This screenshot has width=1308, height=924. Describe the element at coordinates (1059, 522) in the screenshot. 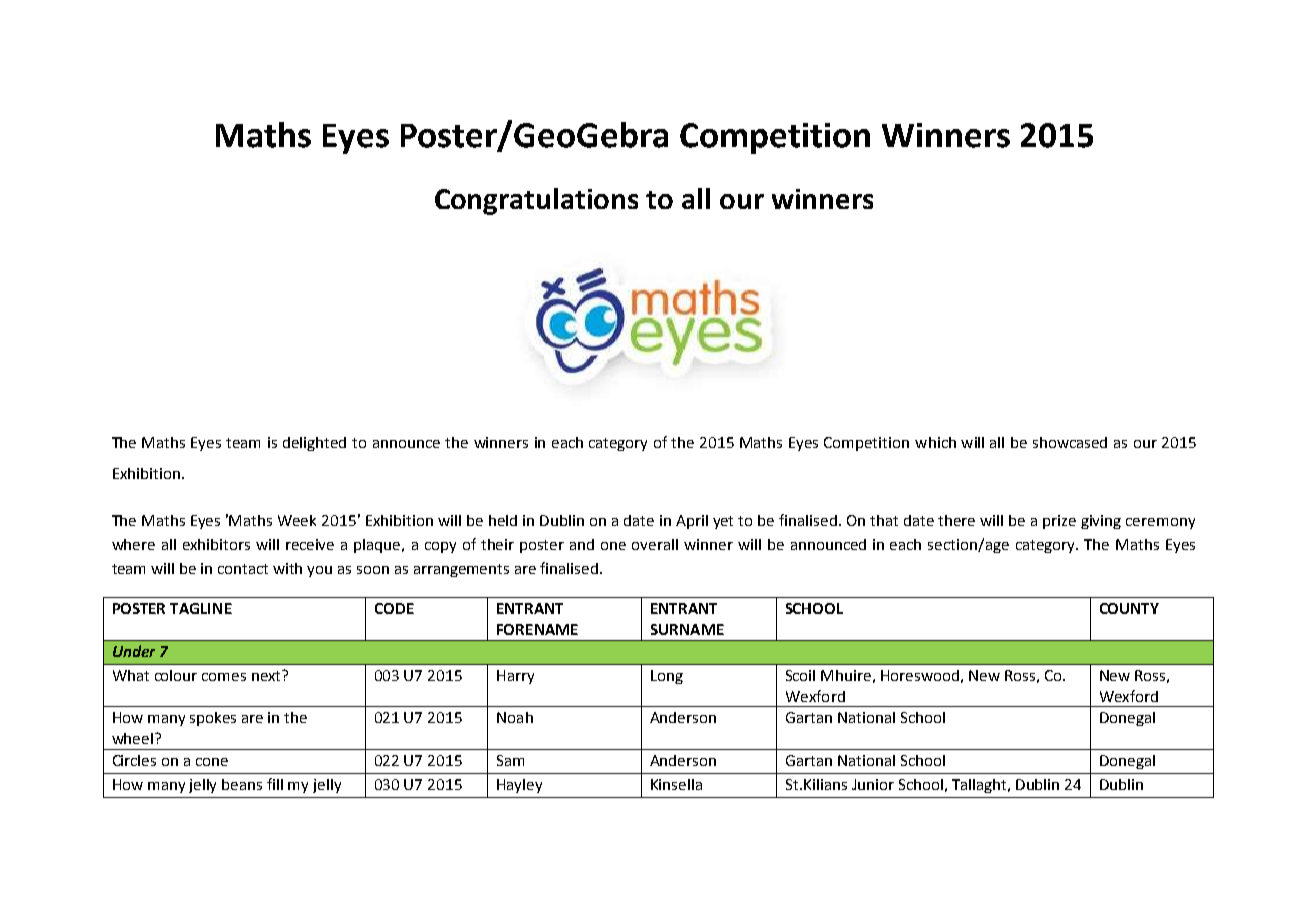

I see `prize` at that location.
